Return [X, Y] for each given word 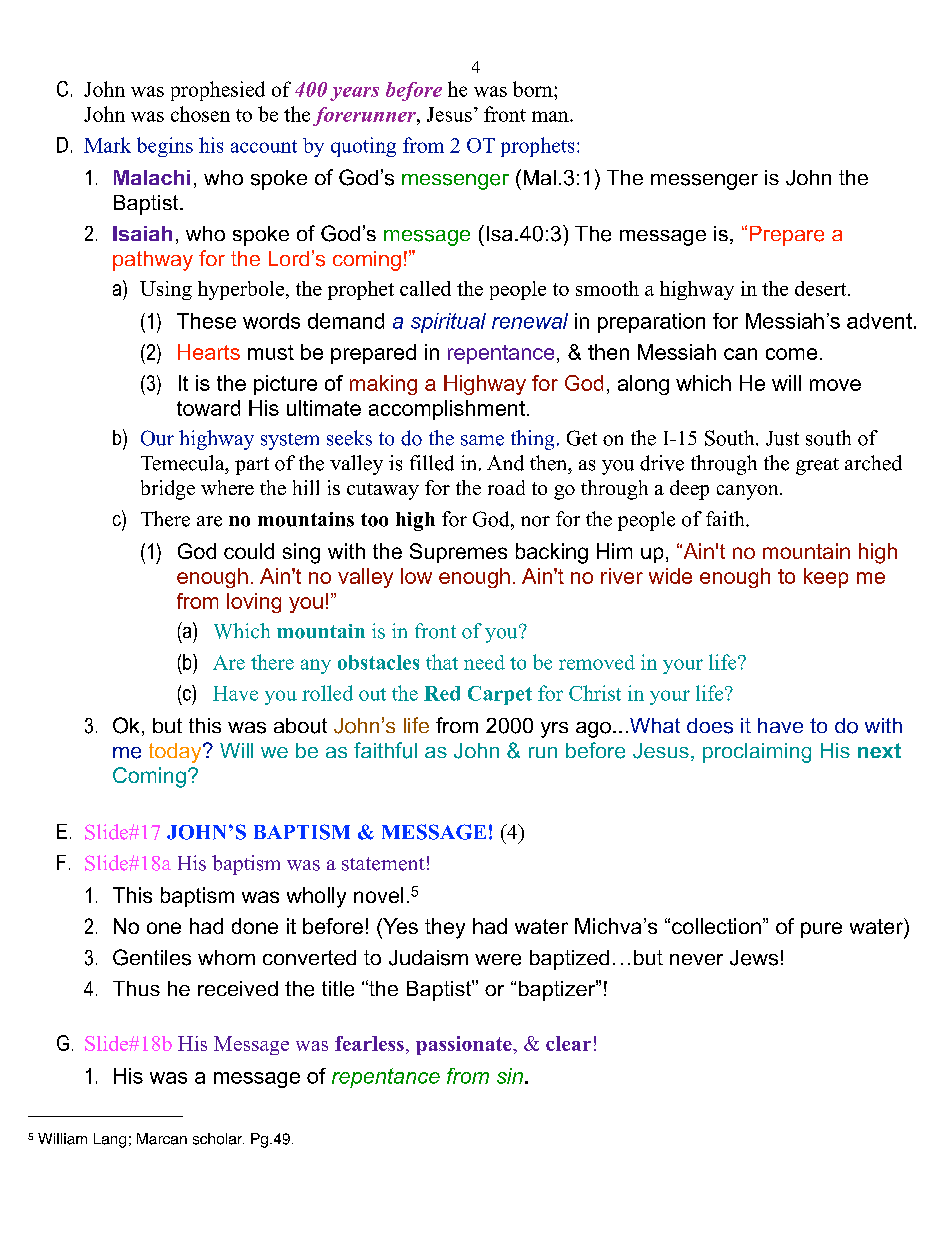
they [445, 928]
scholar [218, 1139]
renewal [530, 321]
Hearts [209, 352]
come [791, 354]
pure [821, 930]
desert [822, 288]
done [255, 926]
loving [254, 603]
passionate [465, 1045]
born [534, 89]
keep [826, 578]
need [484, 662]
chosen [200, 114]
